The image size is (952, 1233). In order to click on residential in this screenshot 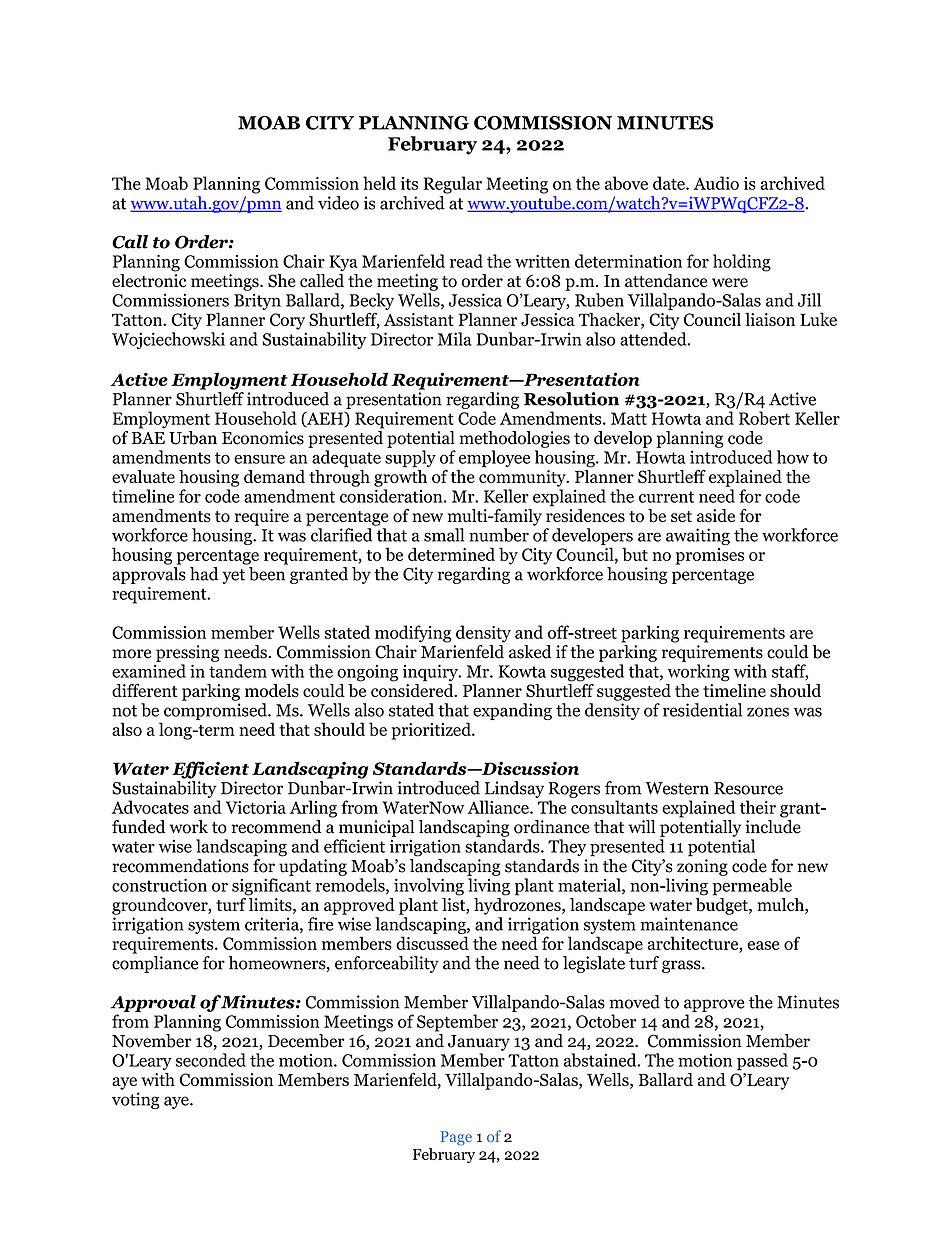, I will do `click(702, 710)`.
